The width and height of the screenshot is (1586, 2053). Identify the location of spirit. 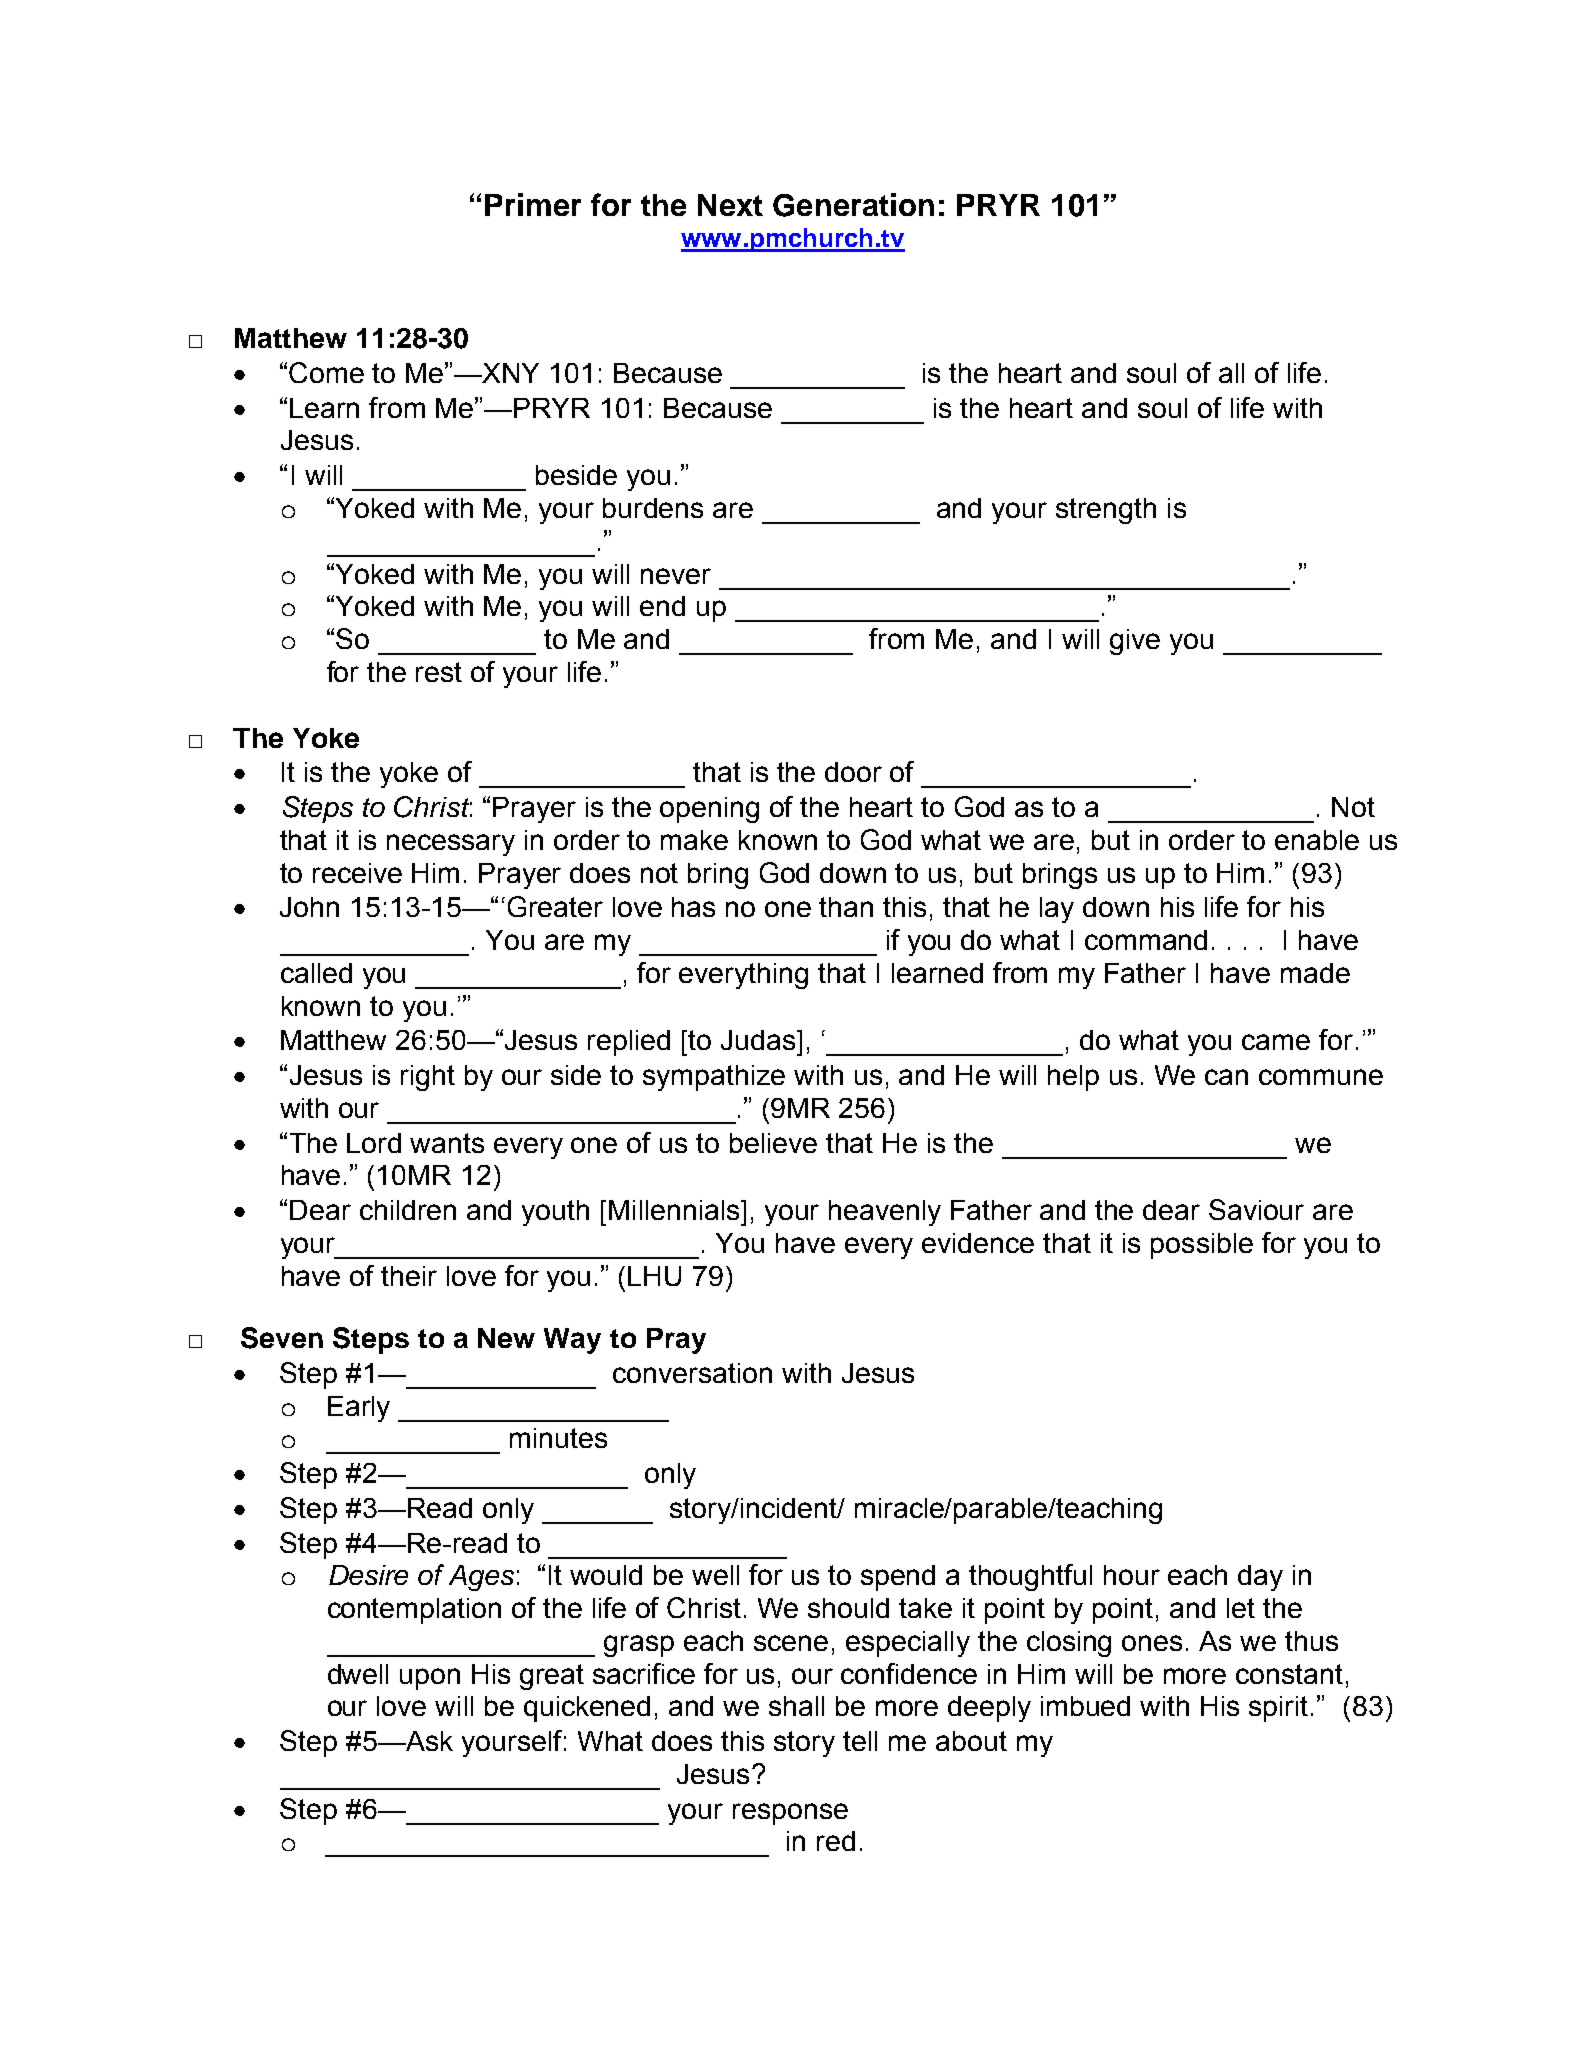
(1278, 1709).
